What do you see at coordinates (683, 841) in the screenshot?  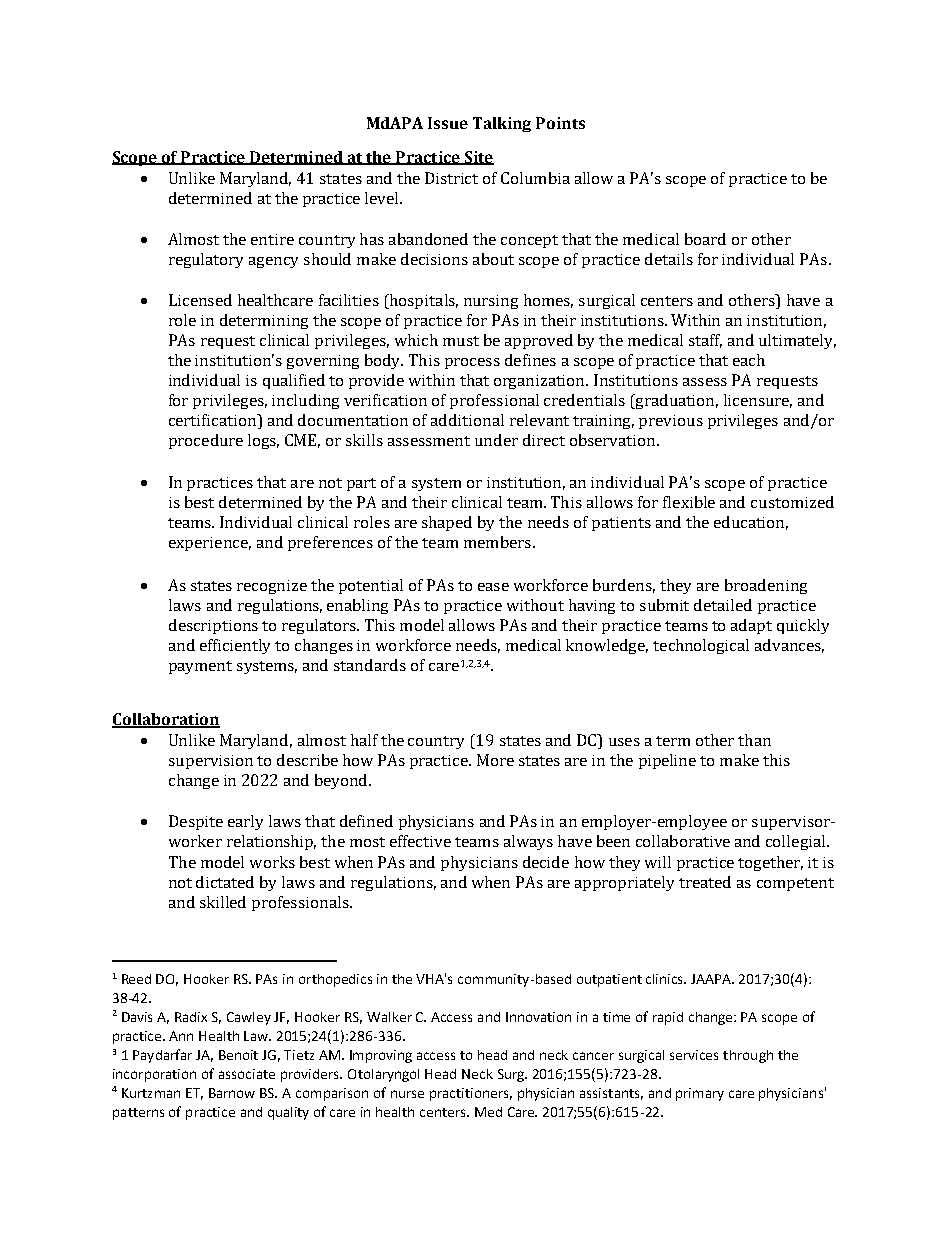 I see `collaborative` at bounding box center [683, 841].
